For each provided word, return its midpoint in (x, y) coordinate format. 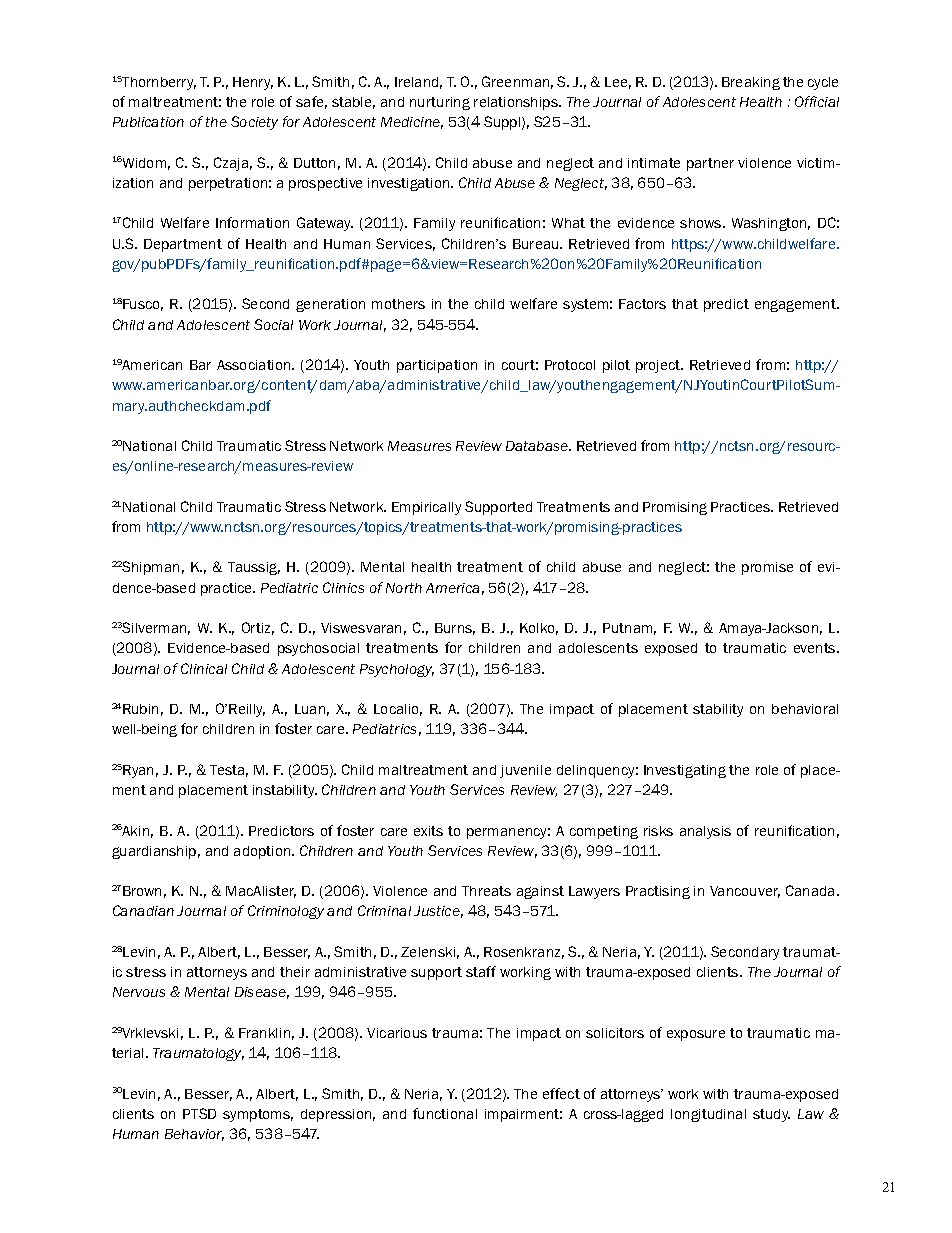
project (659, 366)
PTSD (199, 1113)
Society (254, 123)
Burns (455, 629)
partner (710, 164)
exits (428, 831)
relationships (517, 103)
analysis (705, 832)
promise (767, 568)
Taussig (254, 568)
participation (437, 366)
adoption (263, 852)
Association (255, 365)
